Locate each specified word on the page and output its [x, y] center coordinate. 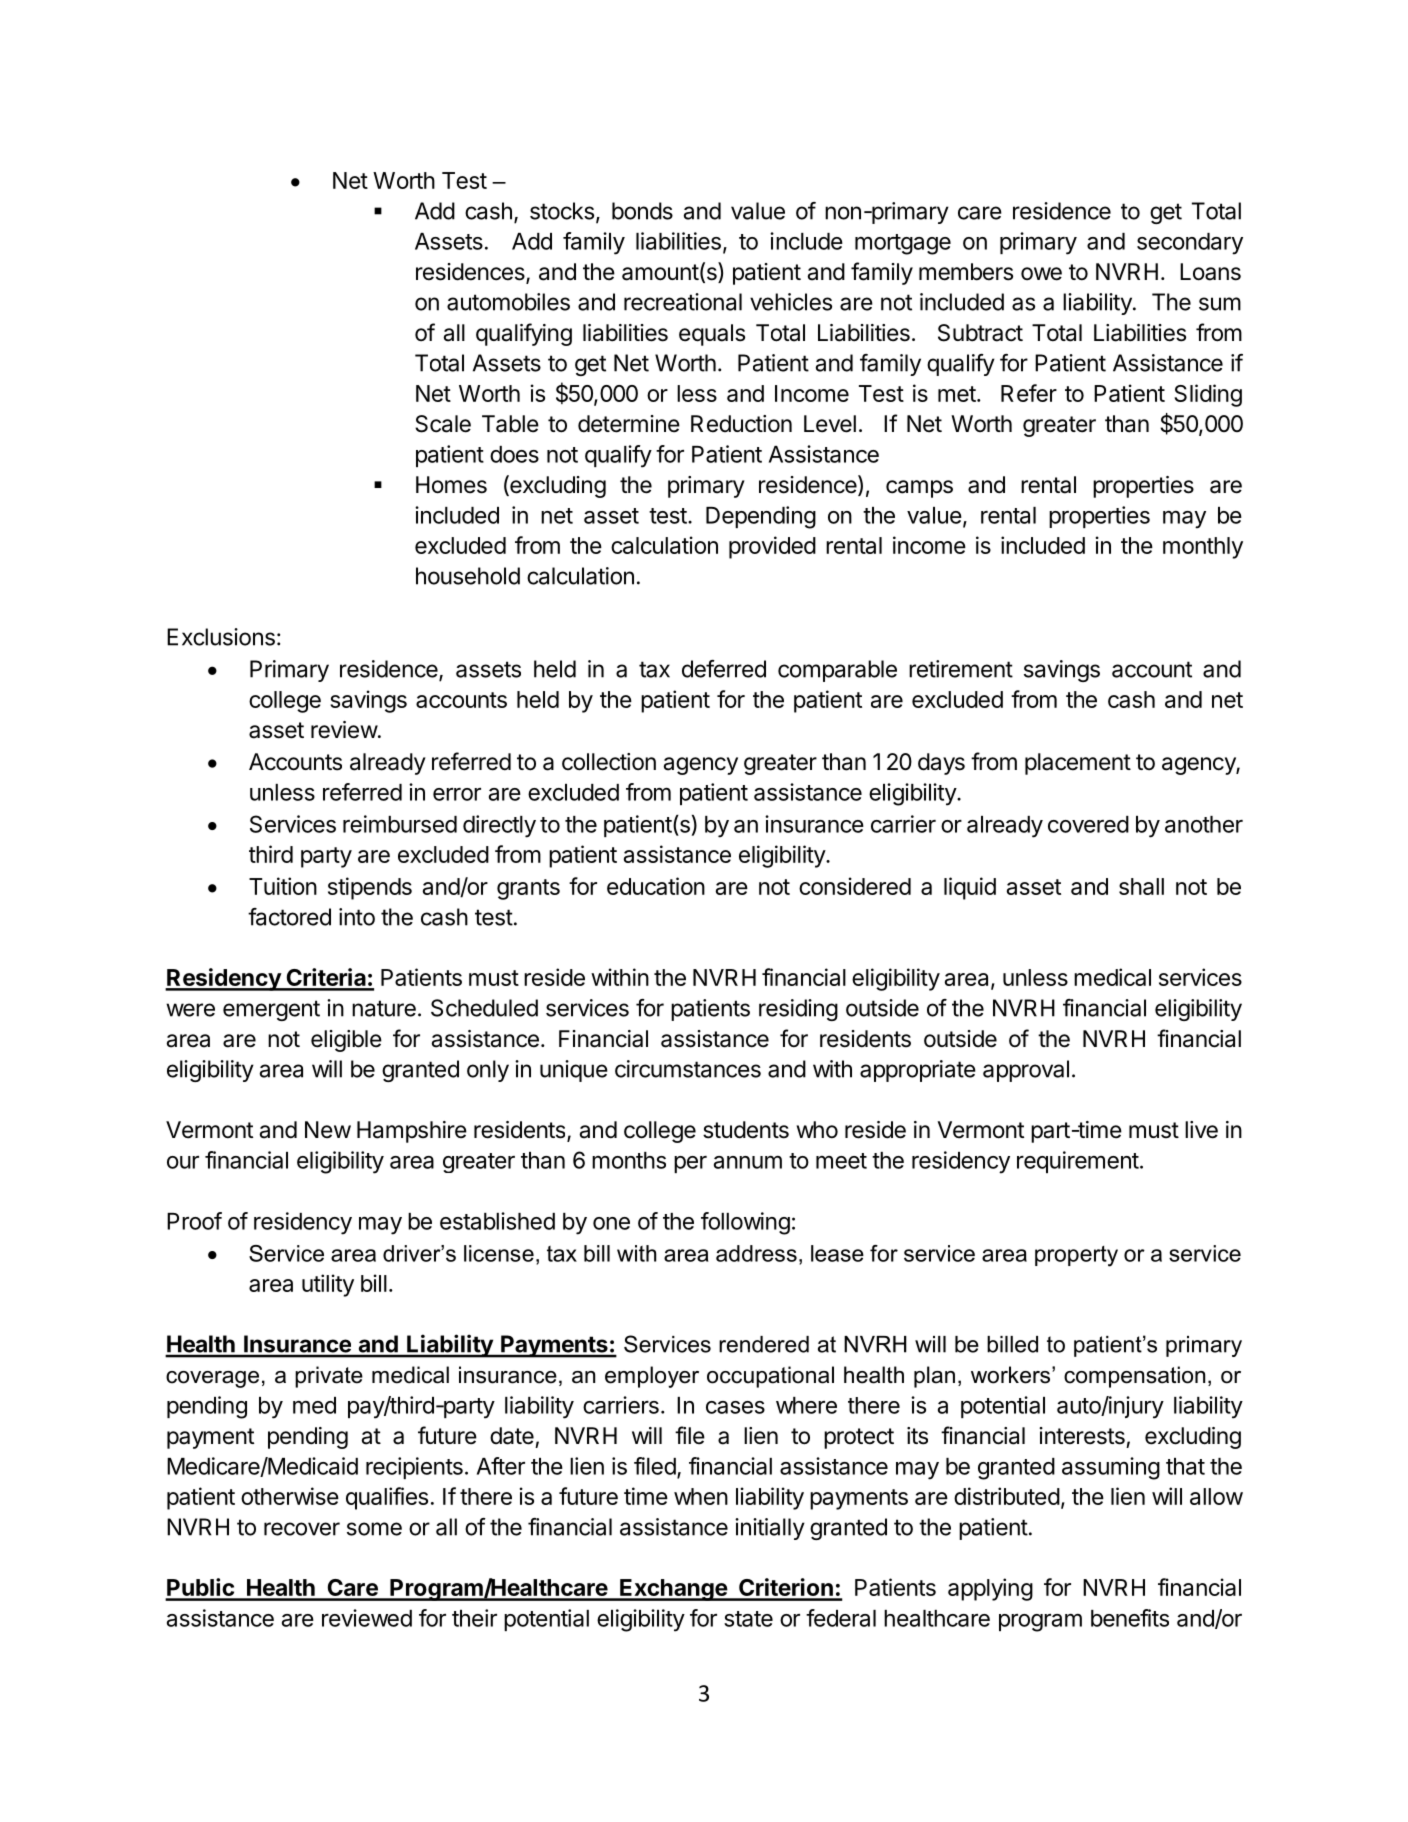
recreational [683, 302]
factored [289, 917]
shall [1141, 886]
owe [1041, 274]
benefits [1130, 1618]
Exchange [673, 1590]
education [656, 886]
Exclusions [221, 637]
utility [328, 1285]
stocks [562, 211]
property [1076, 1256]
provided [772, 547]
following [745, 1223]
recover [302, 1529]
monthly [1203, 548]
